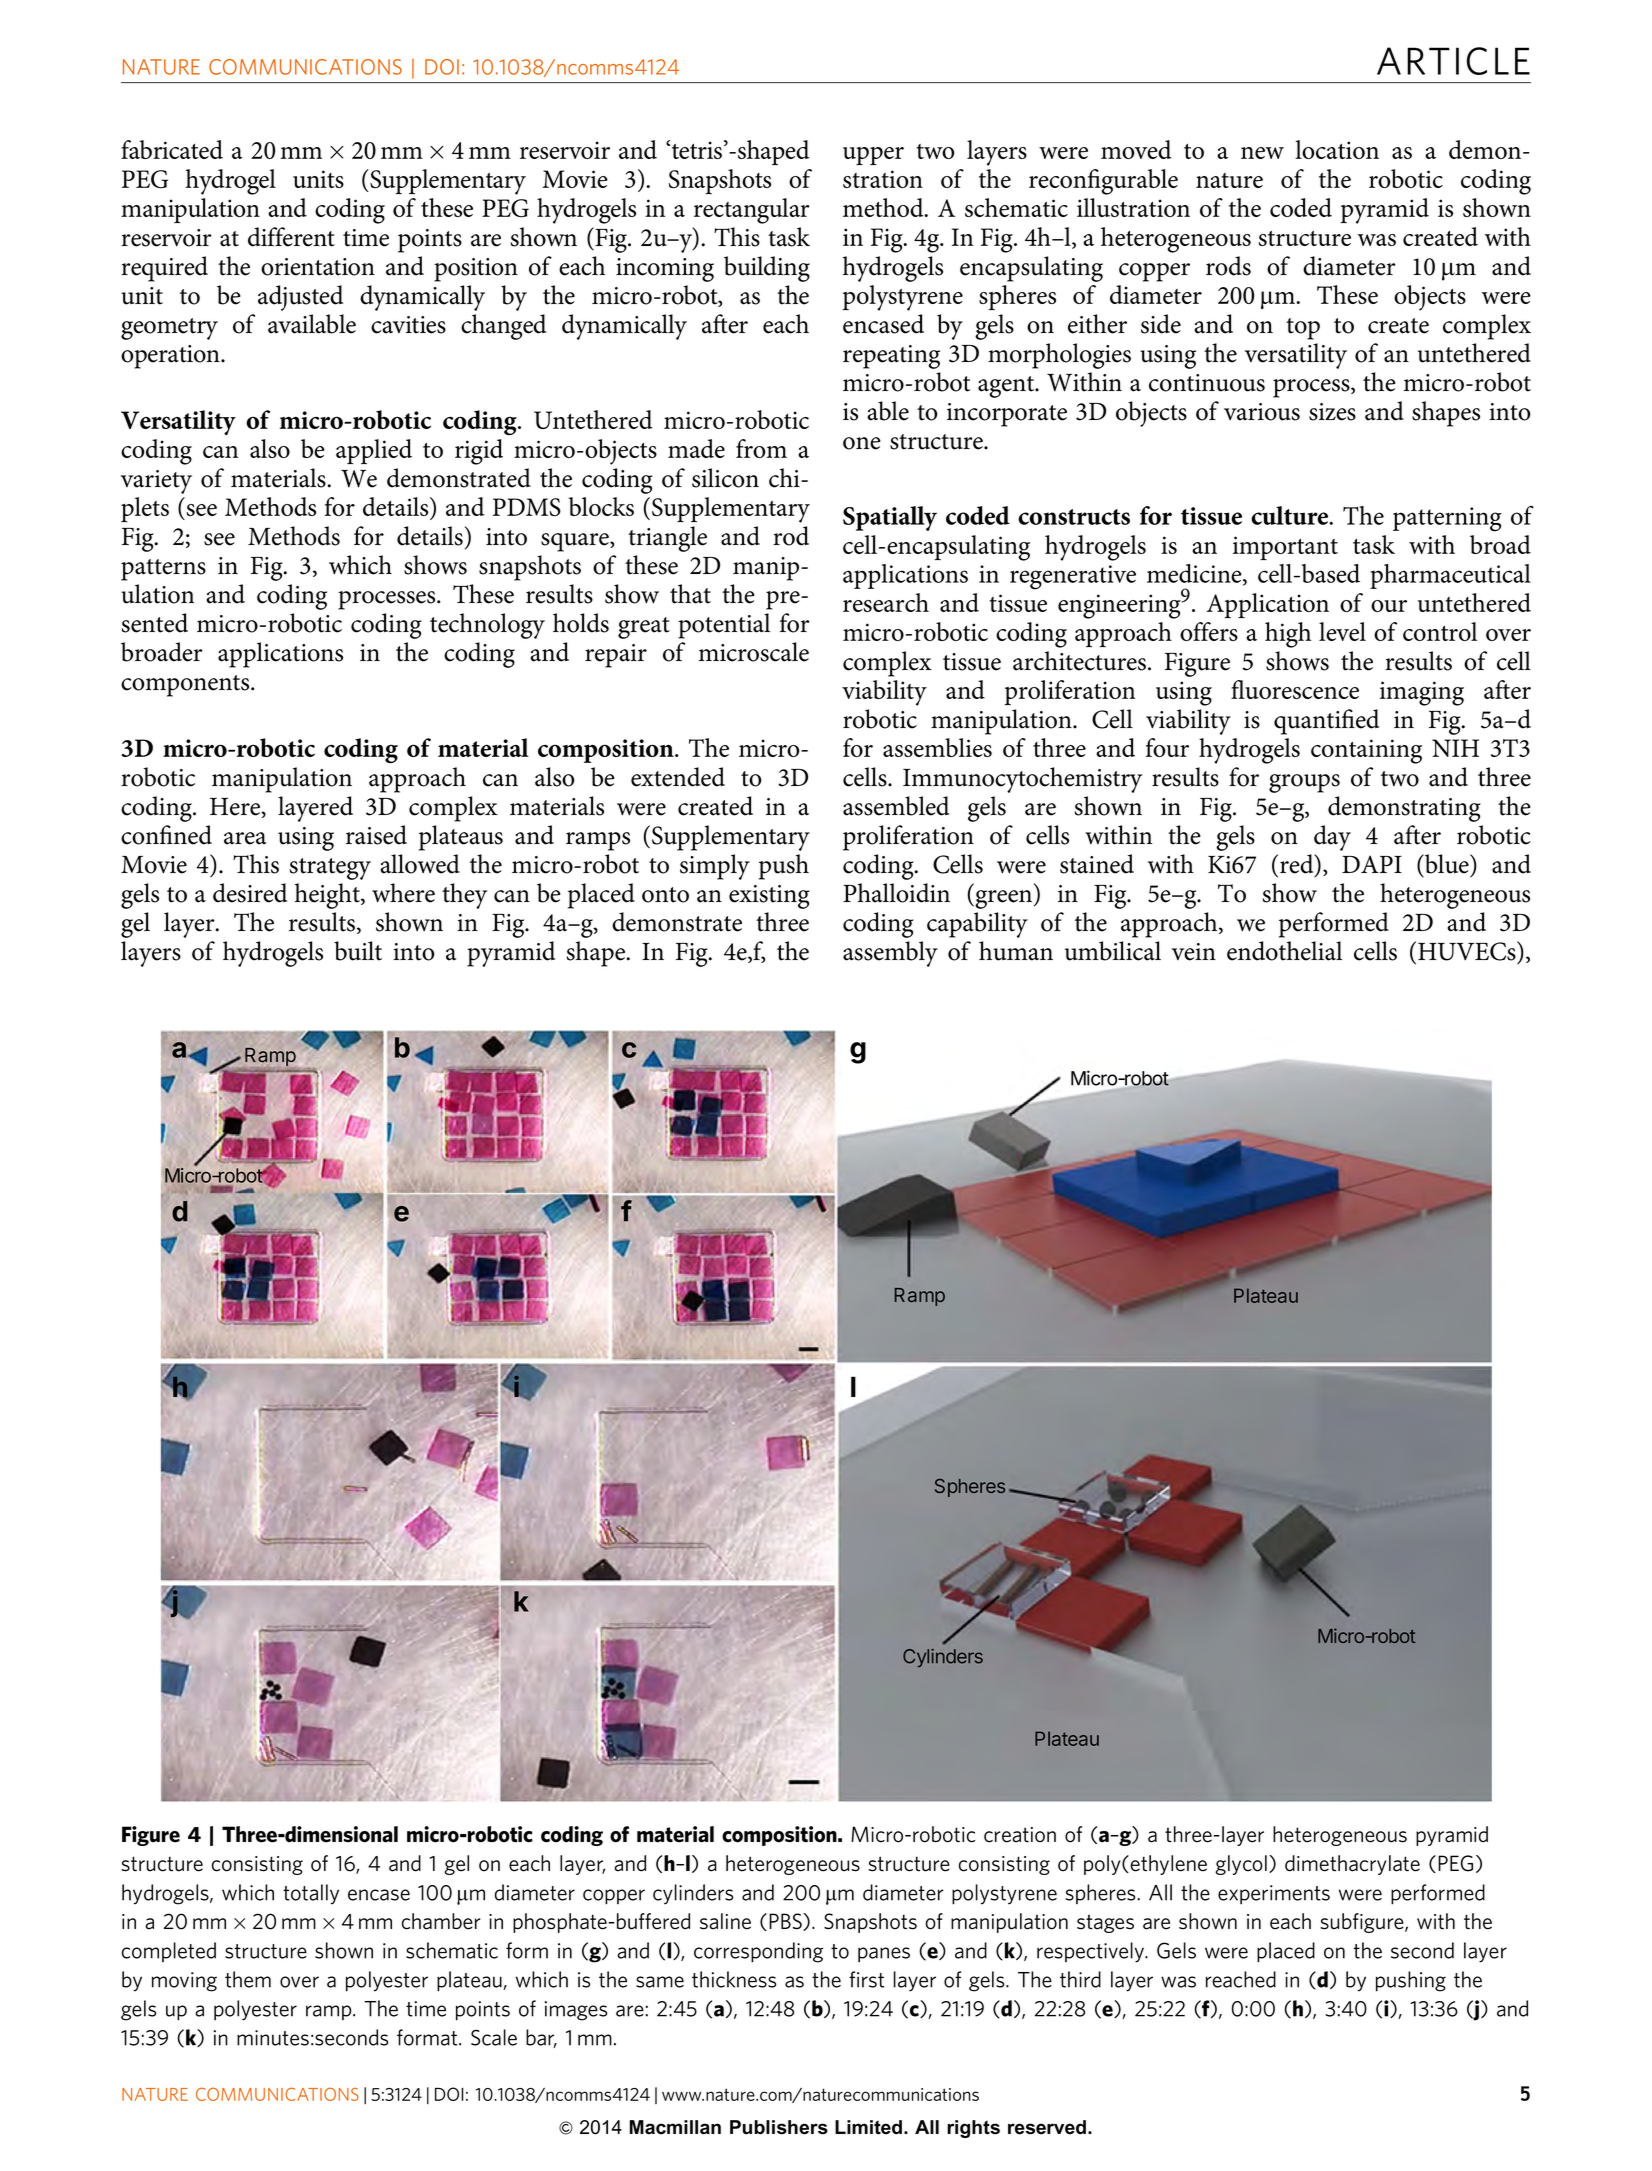  Describe the element at coordinates (1304, 783) in the document. I see `groups` at that location.
